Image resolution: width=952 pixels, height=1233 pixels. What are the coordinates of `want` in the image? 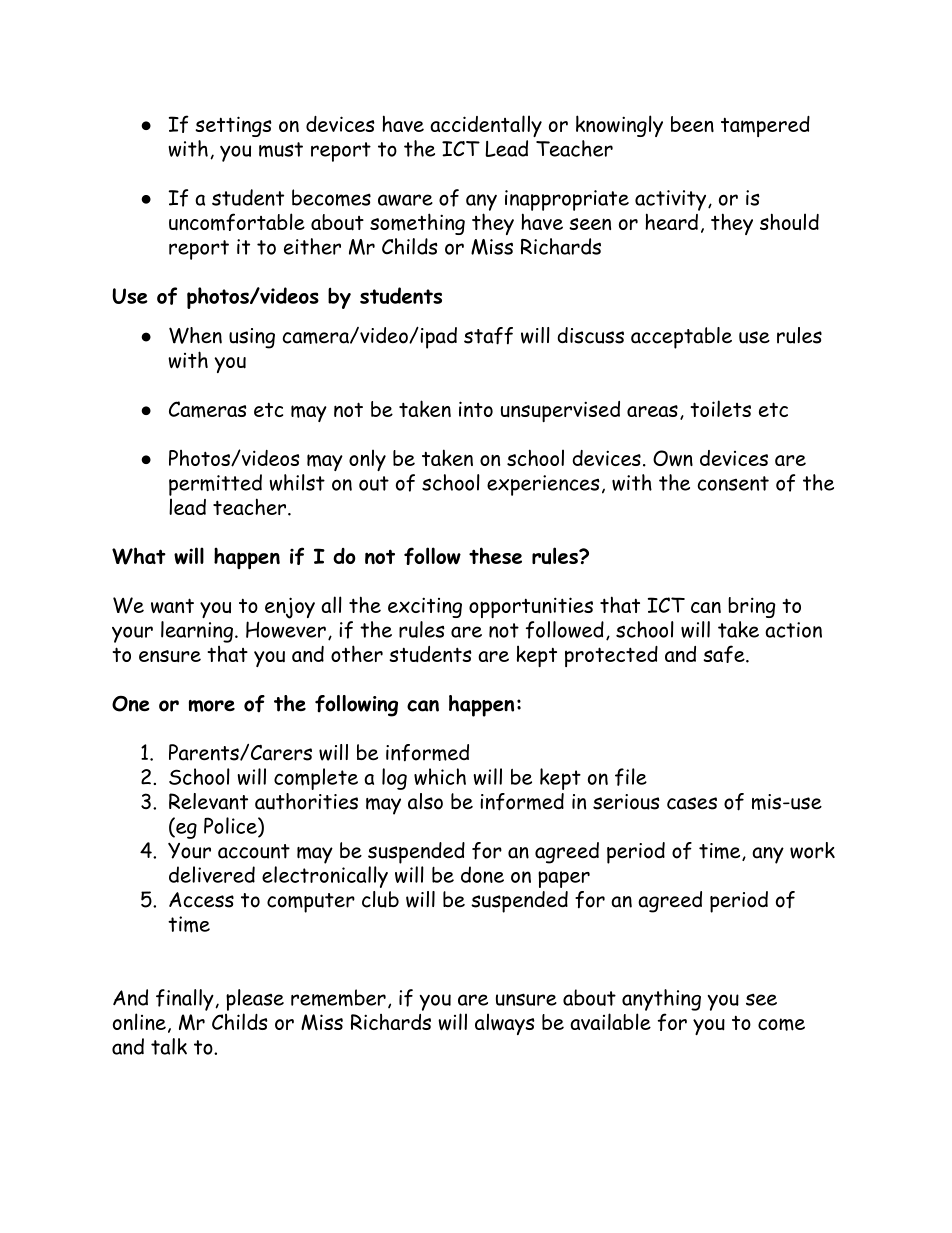 It's located at (172, 606).
